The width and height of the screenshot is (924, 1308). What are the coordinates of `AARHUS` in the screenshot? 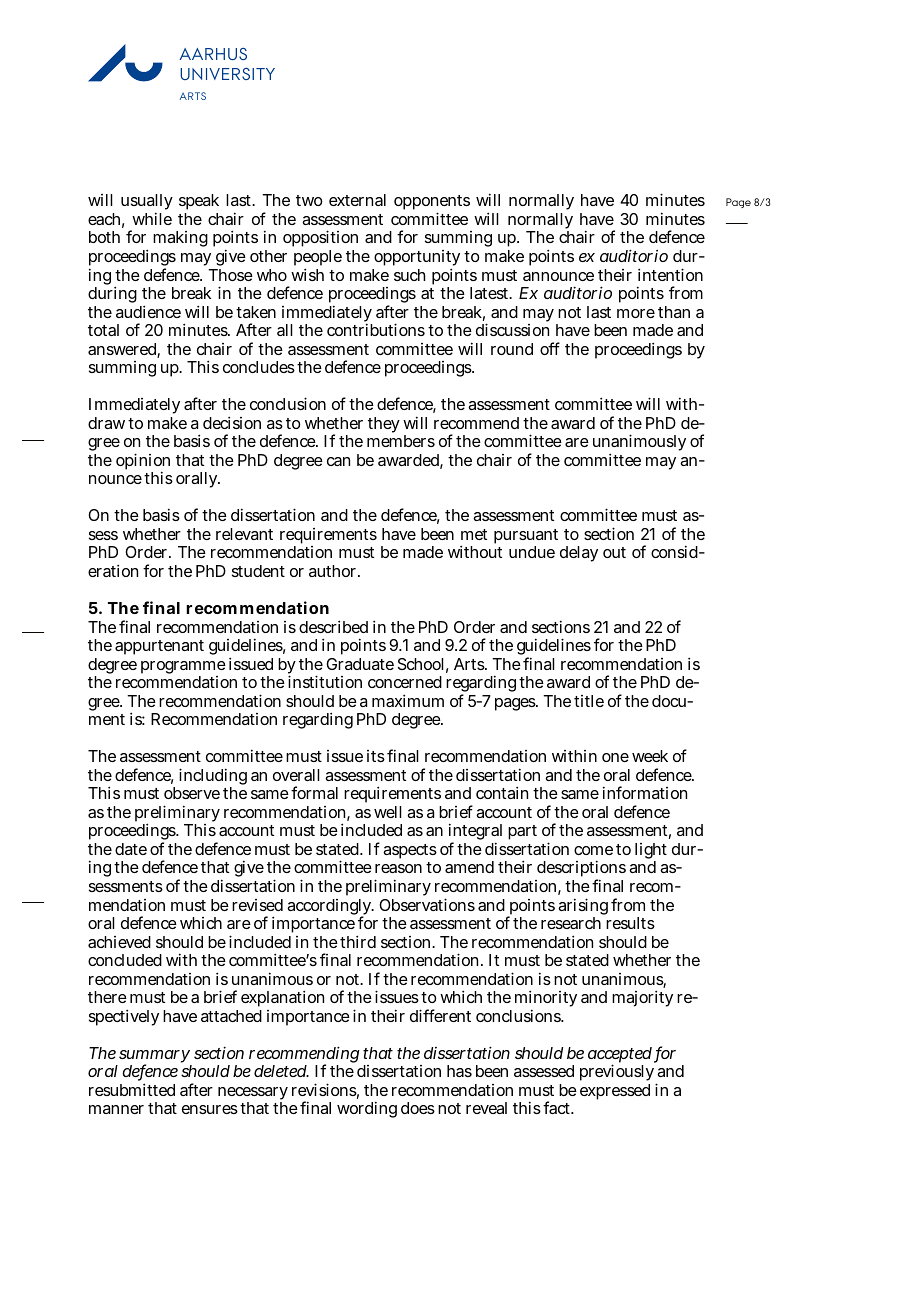 It's located at (213, 54).
